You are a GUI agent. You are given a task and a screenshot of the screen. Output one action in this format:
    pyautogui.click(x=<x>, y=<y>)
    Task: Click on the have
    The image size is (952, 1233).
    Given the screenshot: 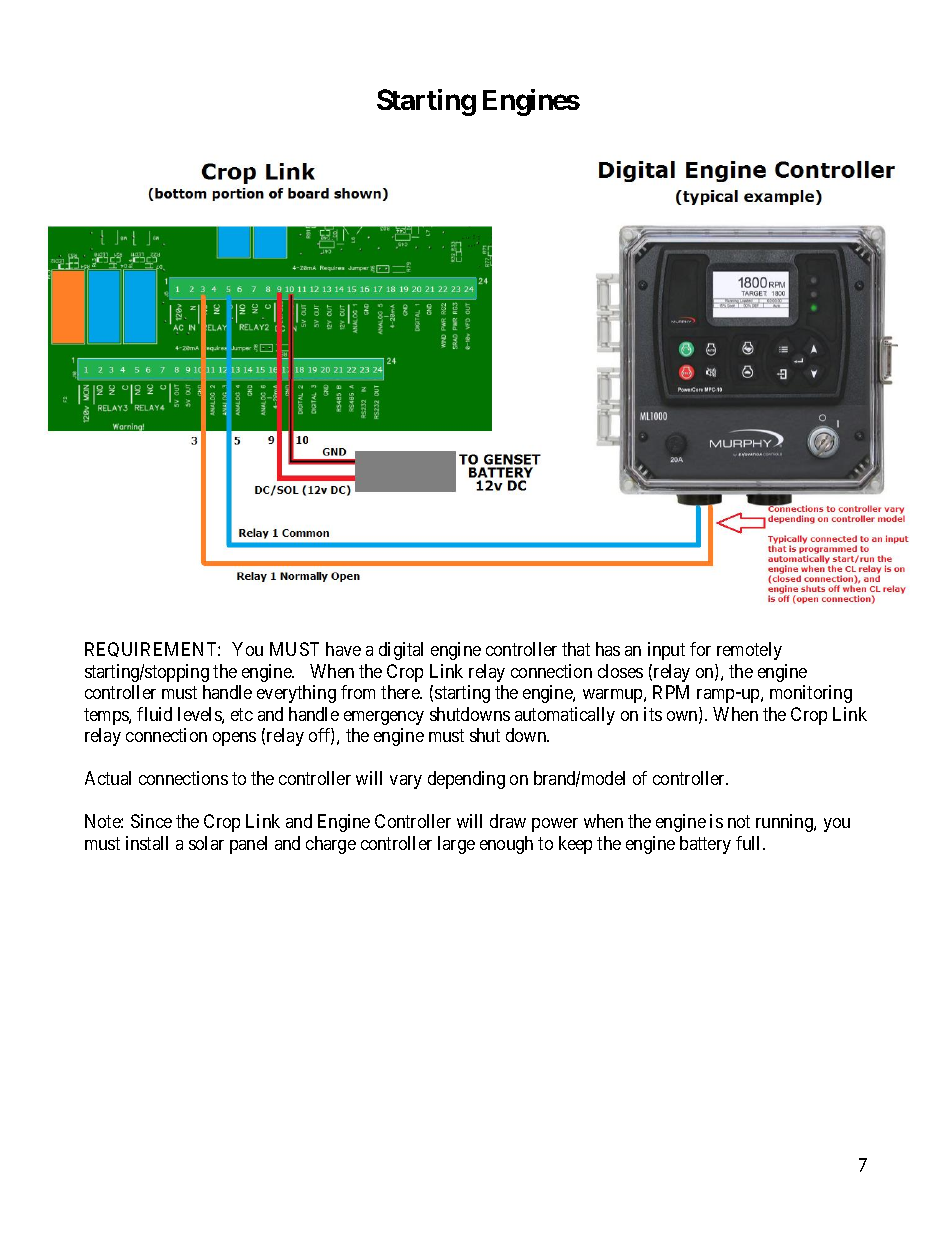 What is the action you would take?
    pyautogui.click(x=343, y=649)
